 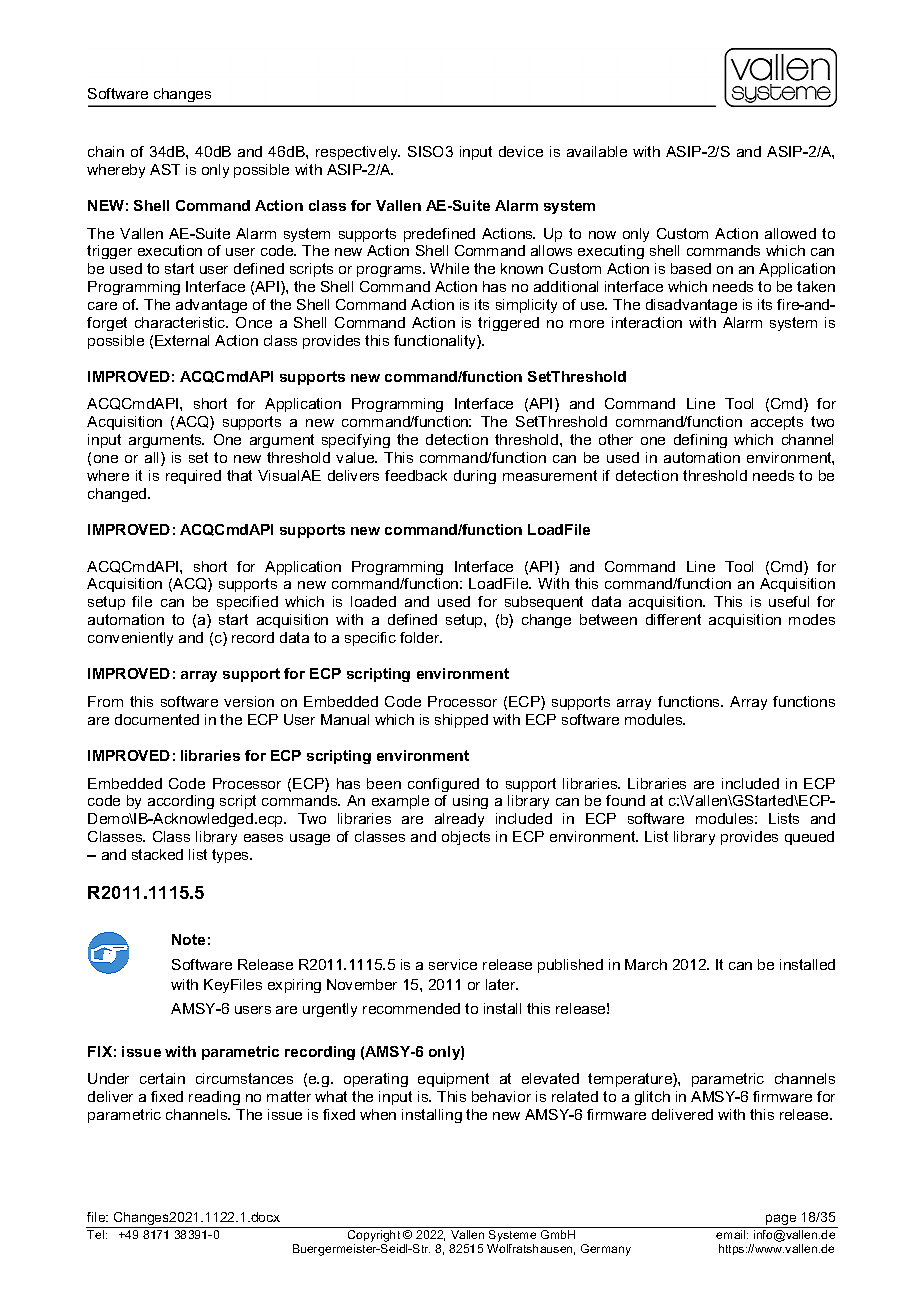 I want to click on AST, so click(x=165, y=169).
